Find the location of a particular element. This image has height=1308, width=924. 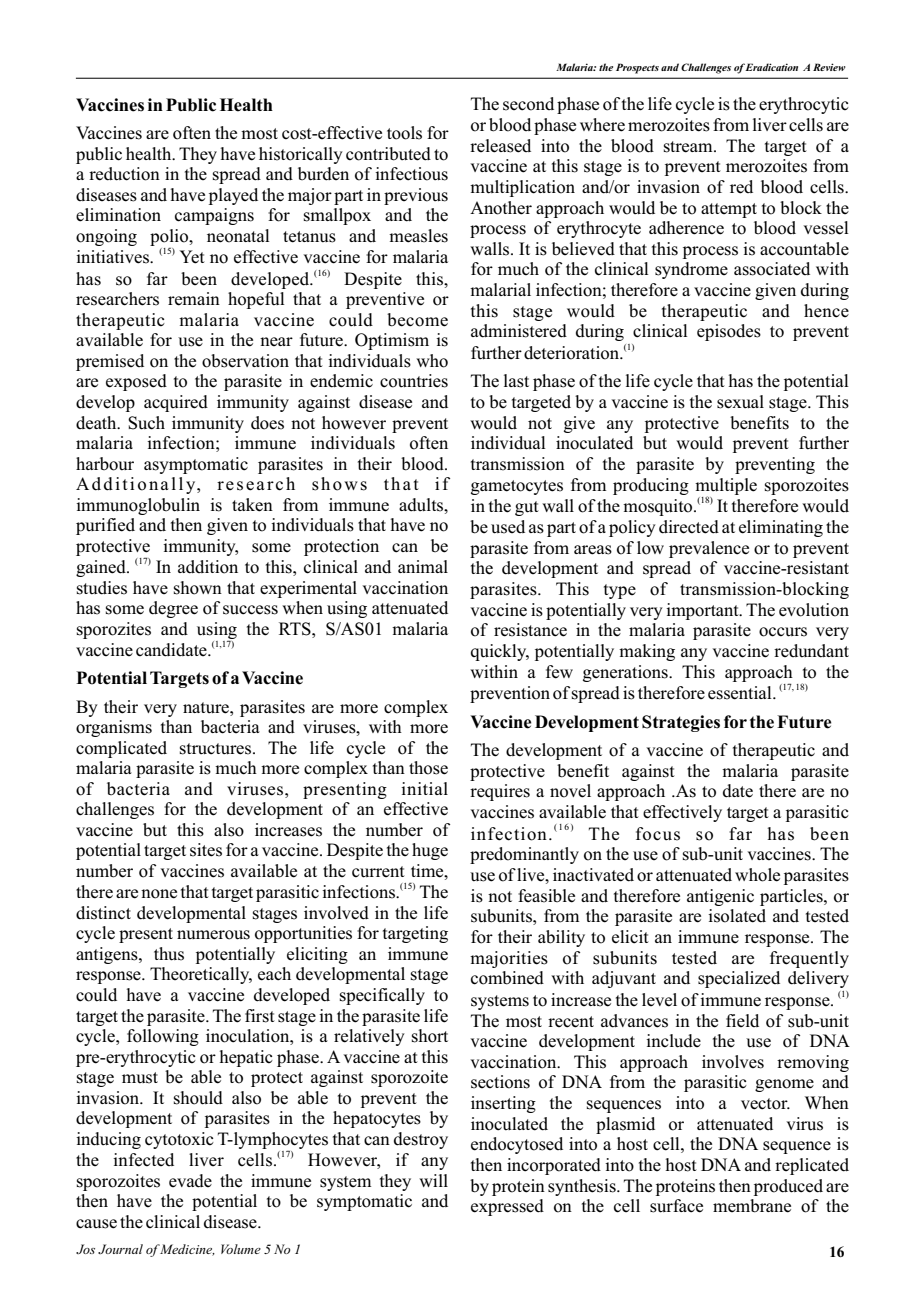

evade is located at coordinates (190, 1181).
